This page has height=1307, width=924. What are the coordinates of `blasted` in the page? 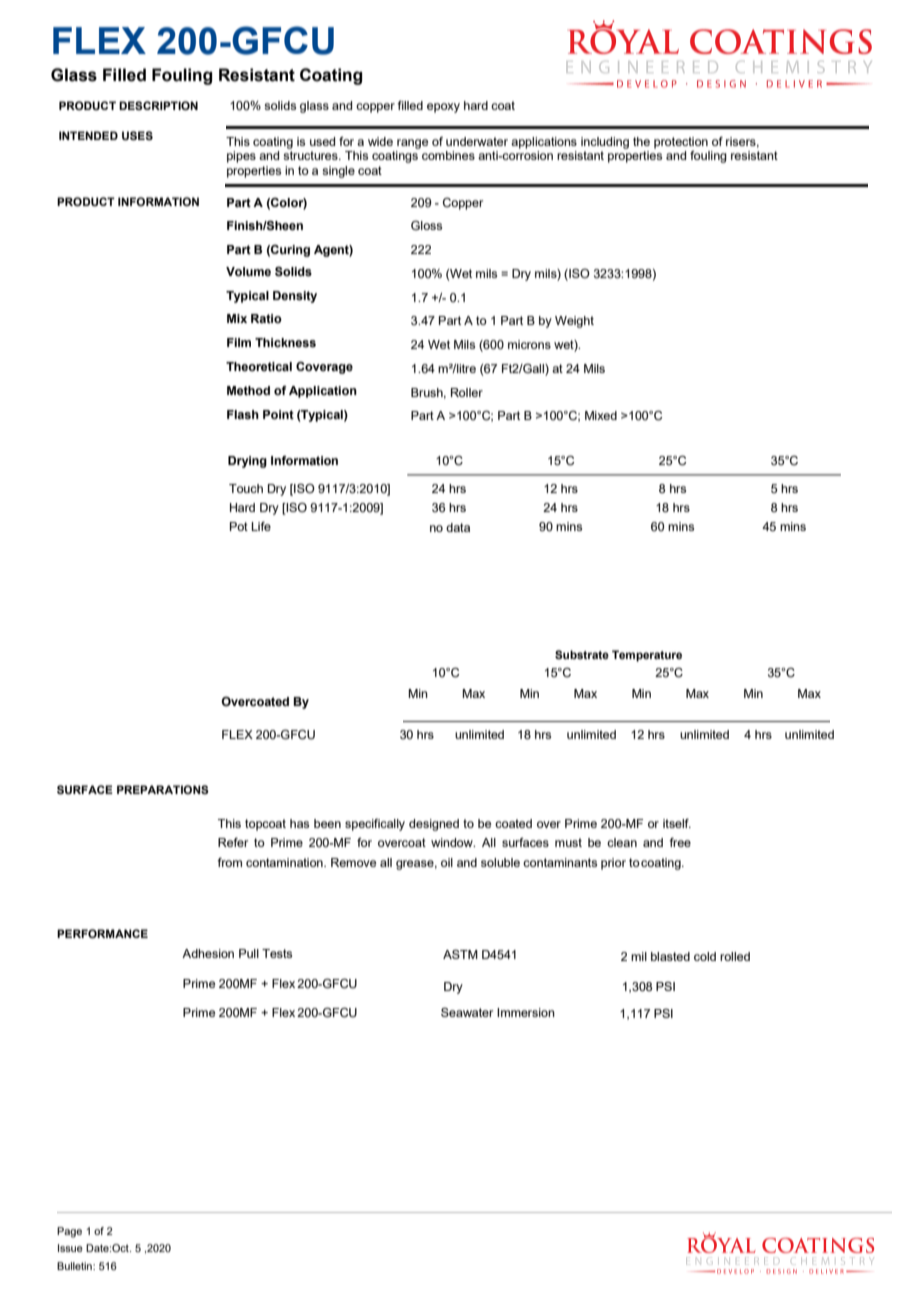 It's located at (670, 956).
